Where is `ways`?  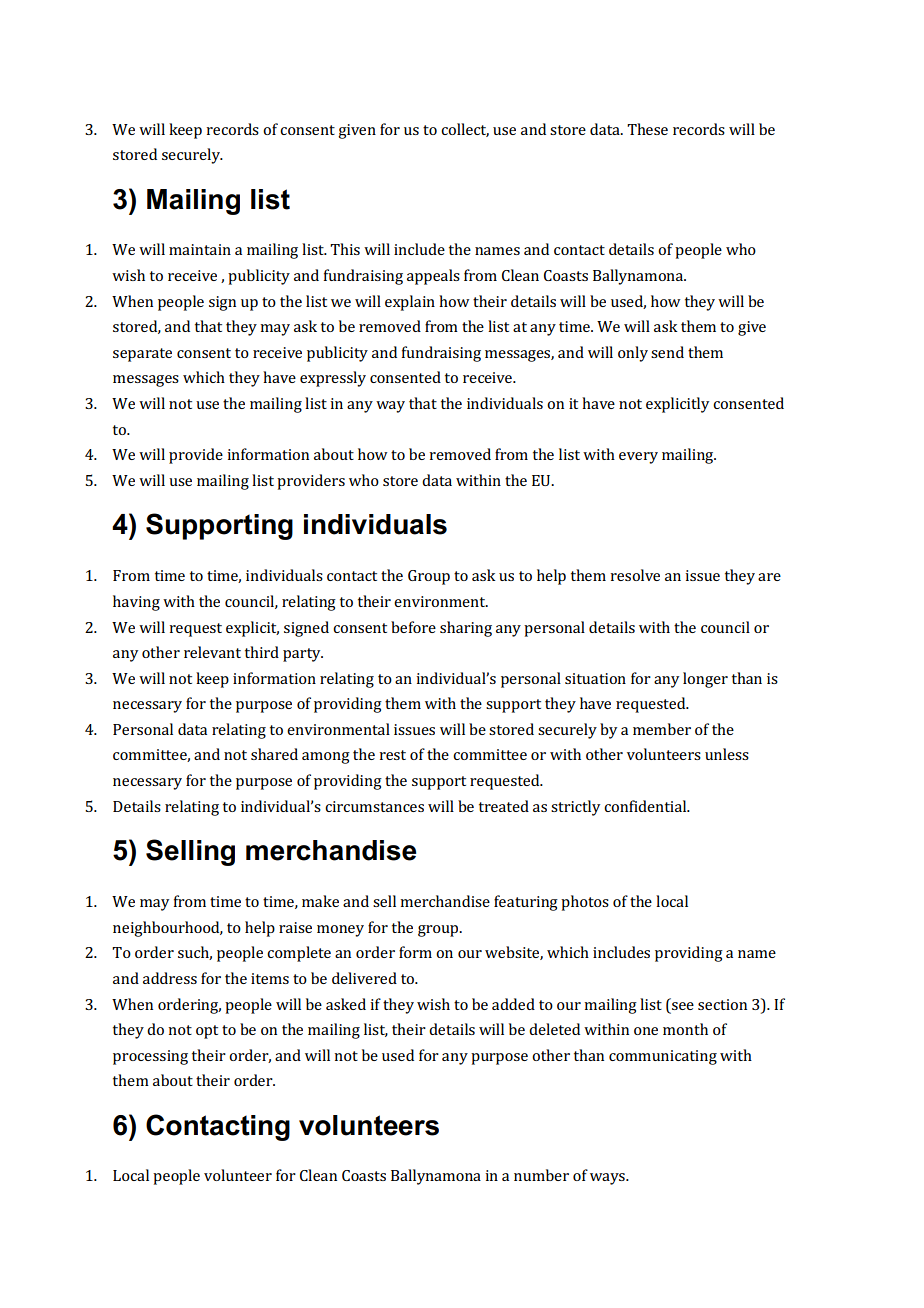
ways is located at coordinates (608, 1179).
